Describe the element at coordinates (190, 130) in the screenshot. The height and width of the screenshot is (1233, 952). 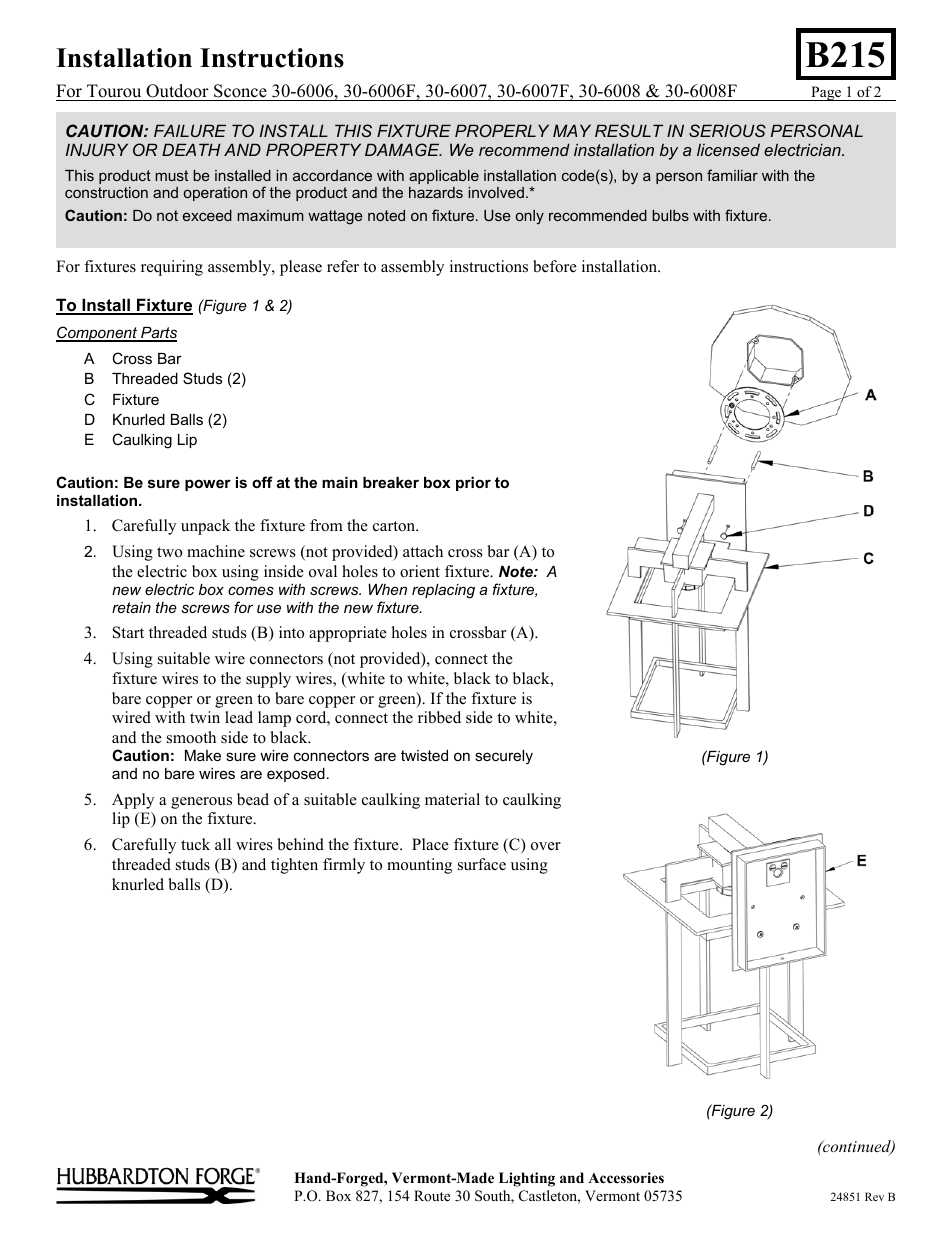
I see `FAILURE` at that location.
